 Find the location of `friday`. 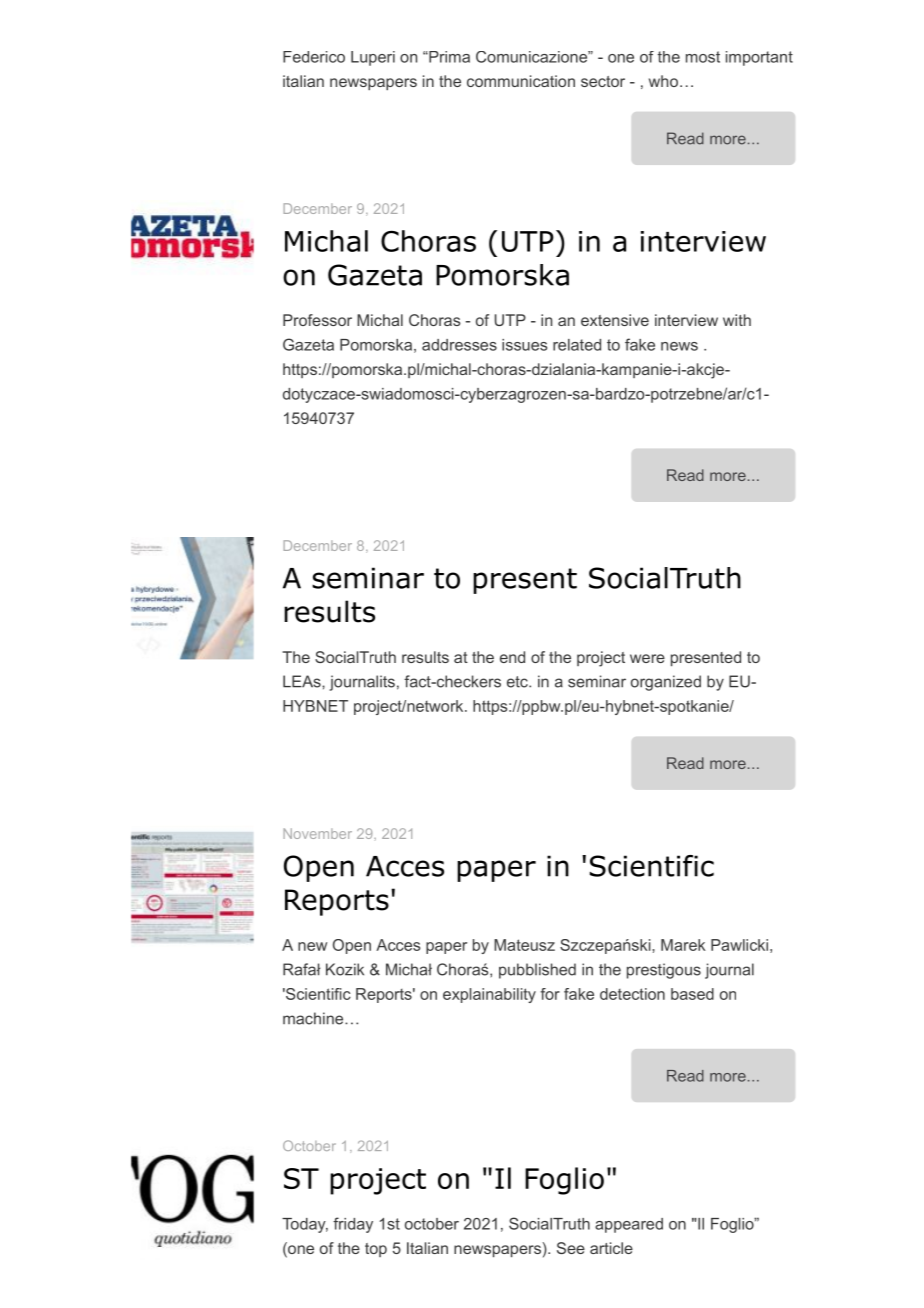

friday is located at coordinates (353, 1225).
